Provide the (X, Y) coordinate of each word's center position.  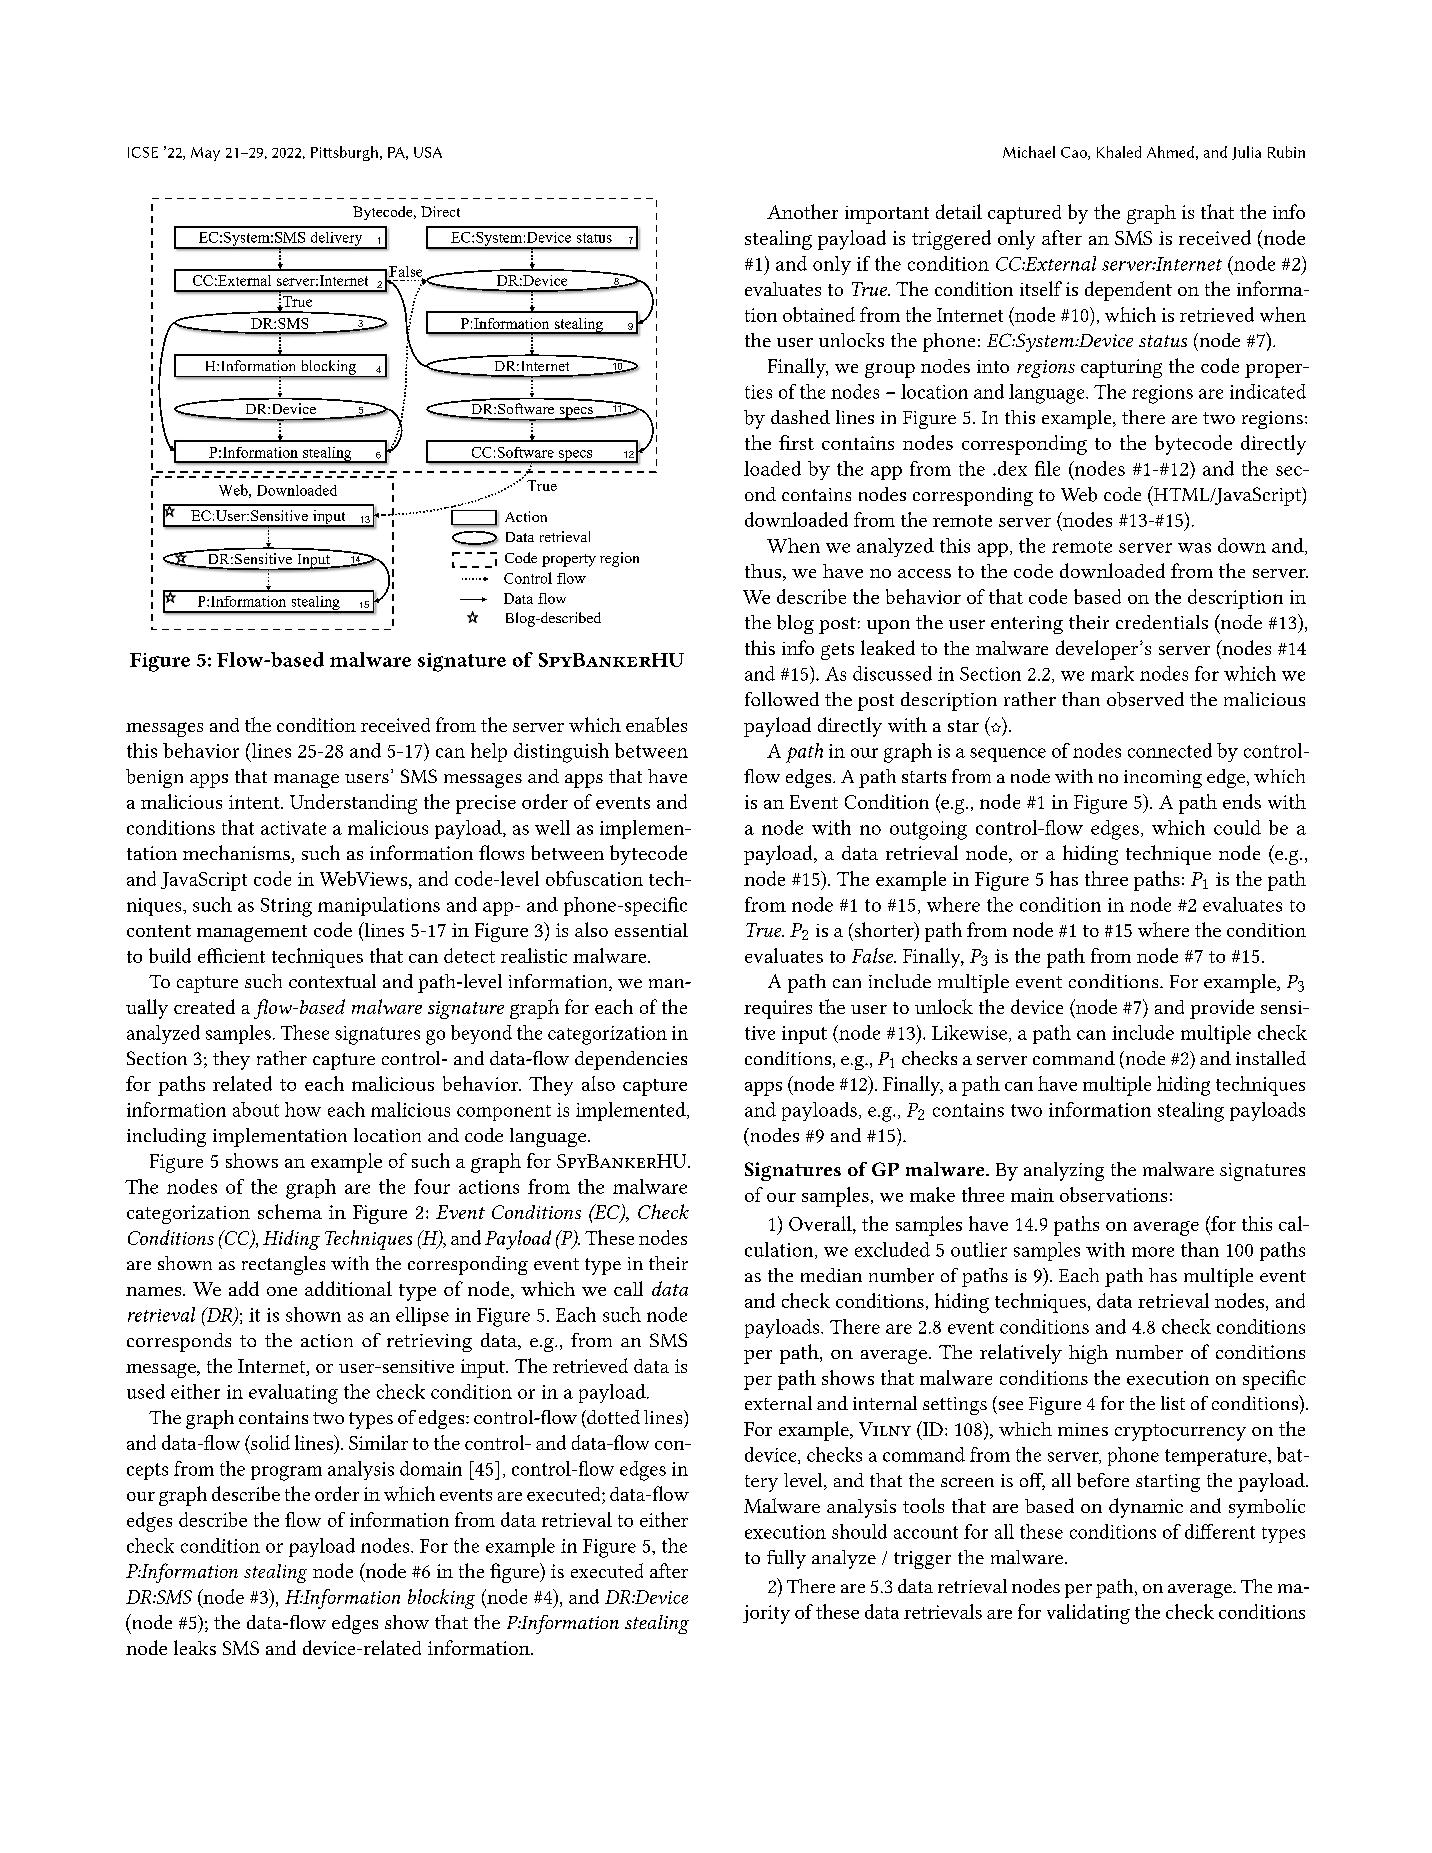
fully (786, 1559)
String (286, 907)
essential (651, 930)
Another (802, 211)
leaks (195, 1647)
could (1237, 827)
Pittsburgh (344, 153)
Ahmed (1170, 152)
